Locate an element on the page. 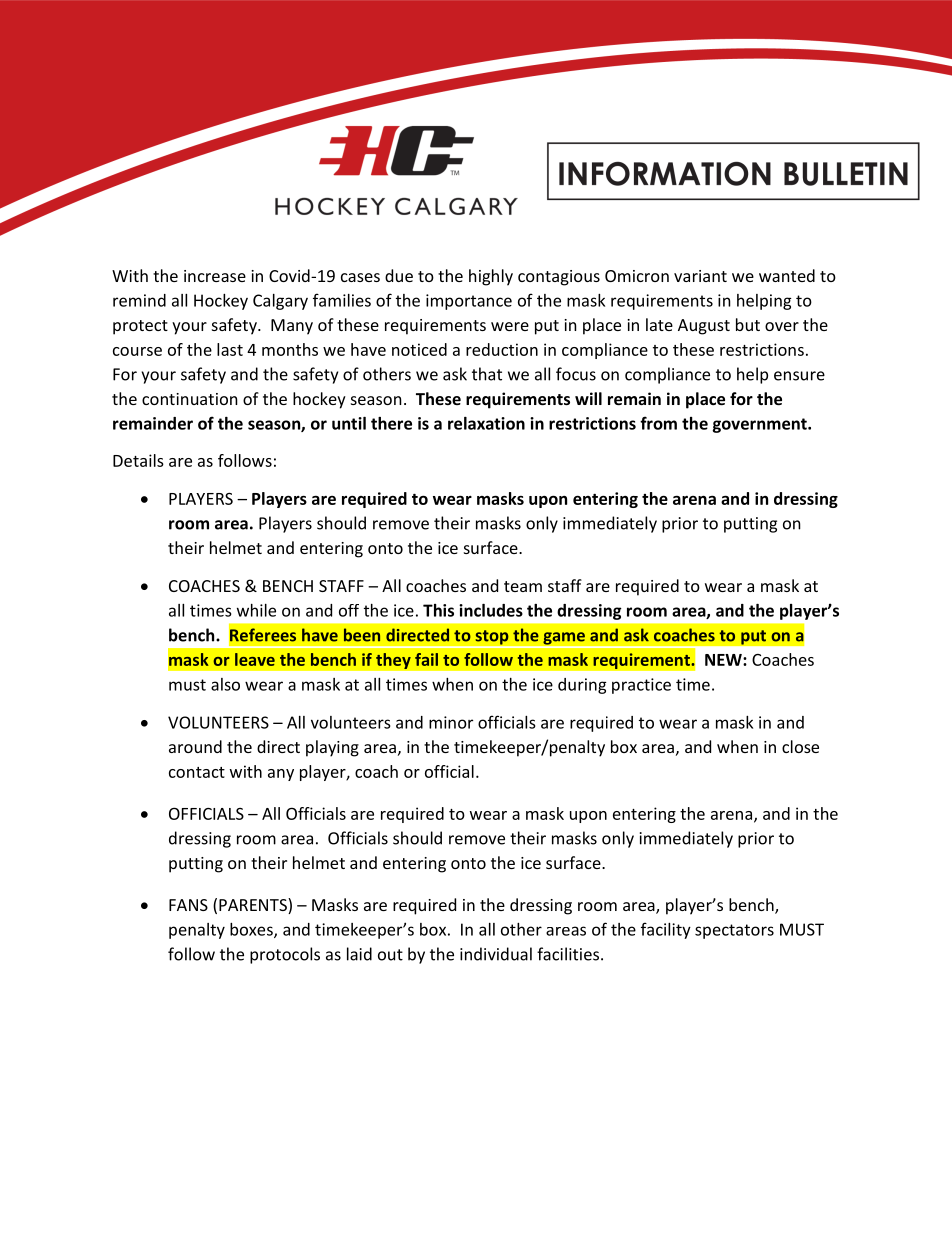 This image has height=1233, width=952. increase is located at coordinates (215, 276).
